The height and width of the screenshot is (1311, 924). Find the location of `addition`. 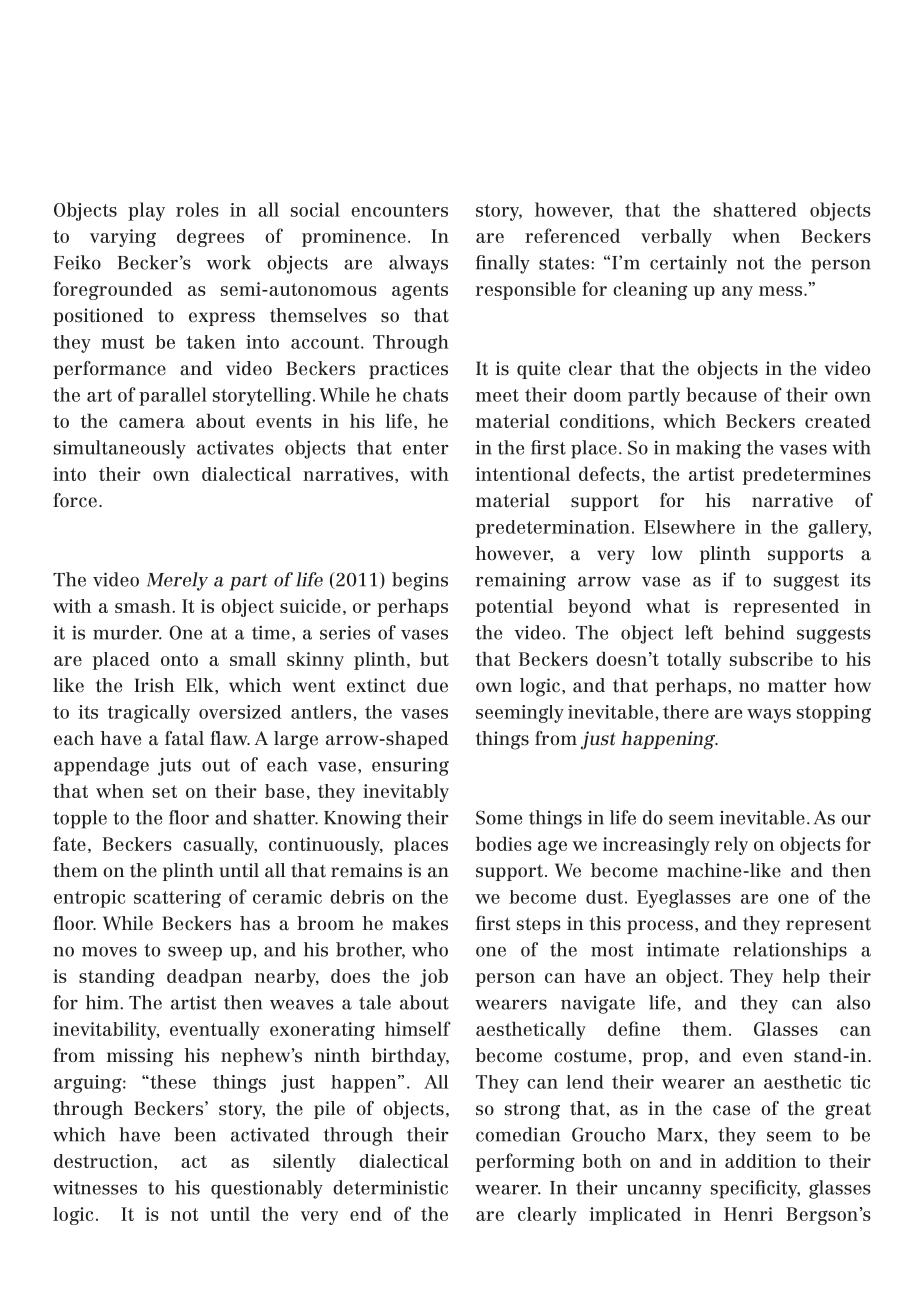

addition is located at coordinates (760, 1161).
